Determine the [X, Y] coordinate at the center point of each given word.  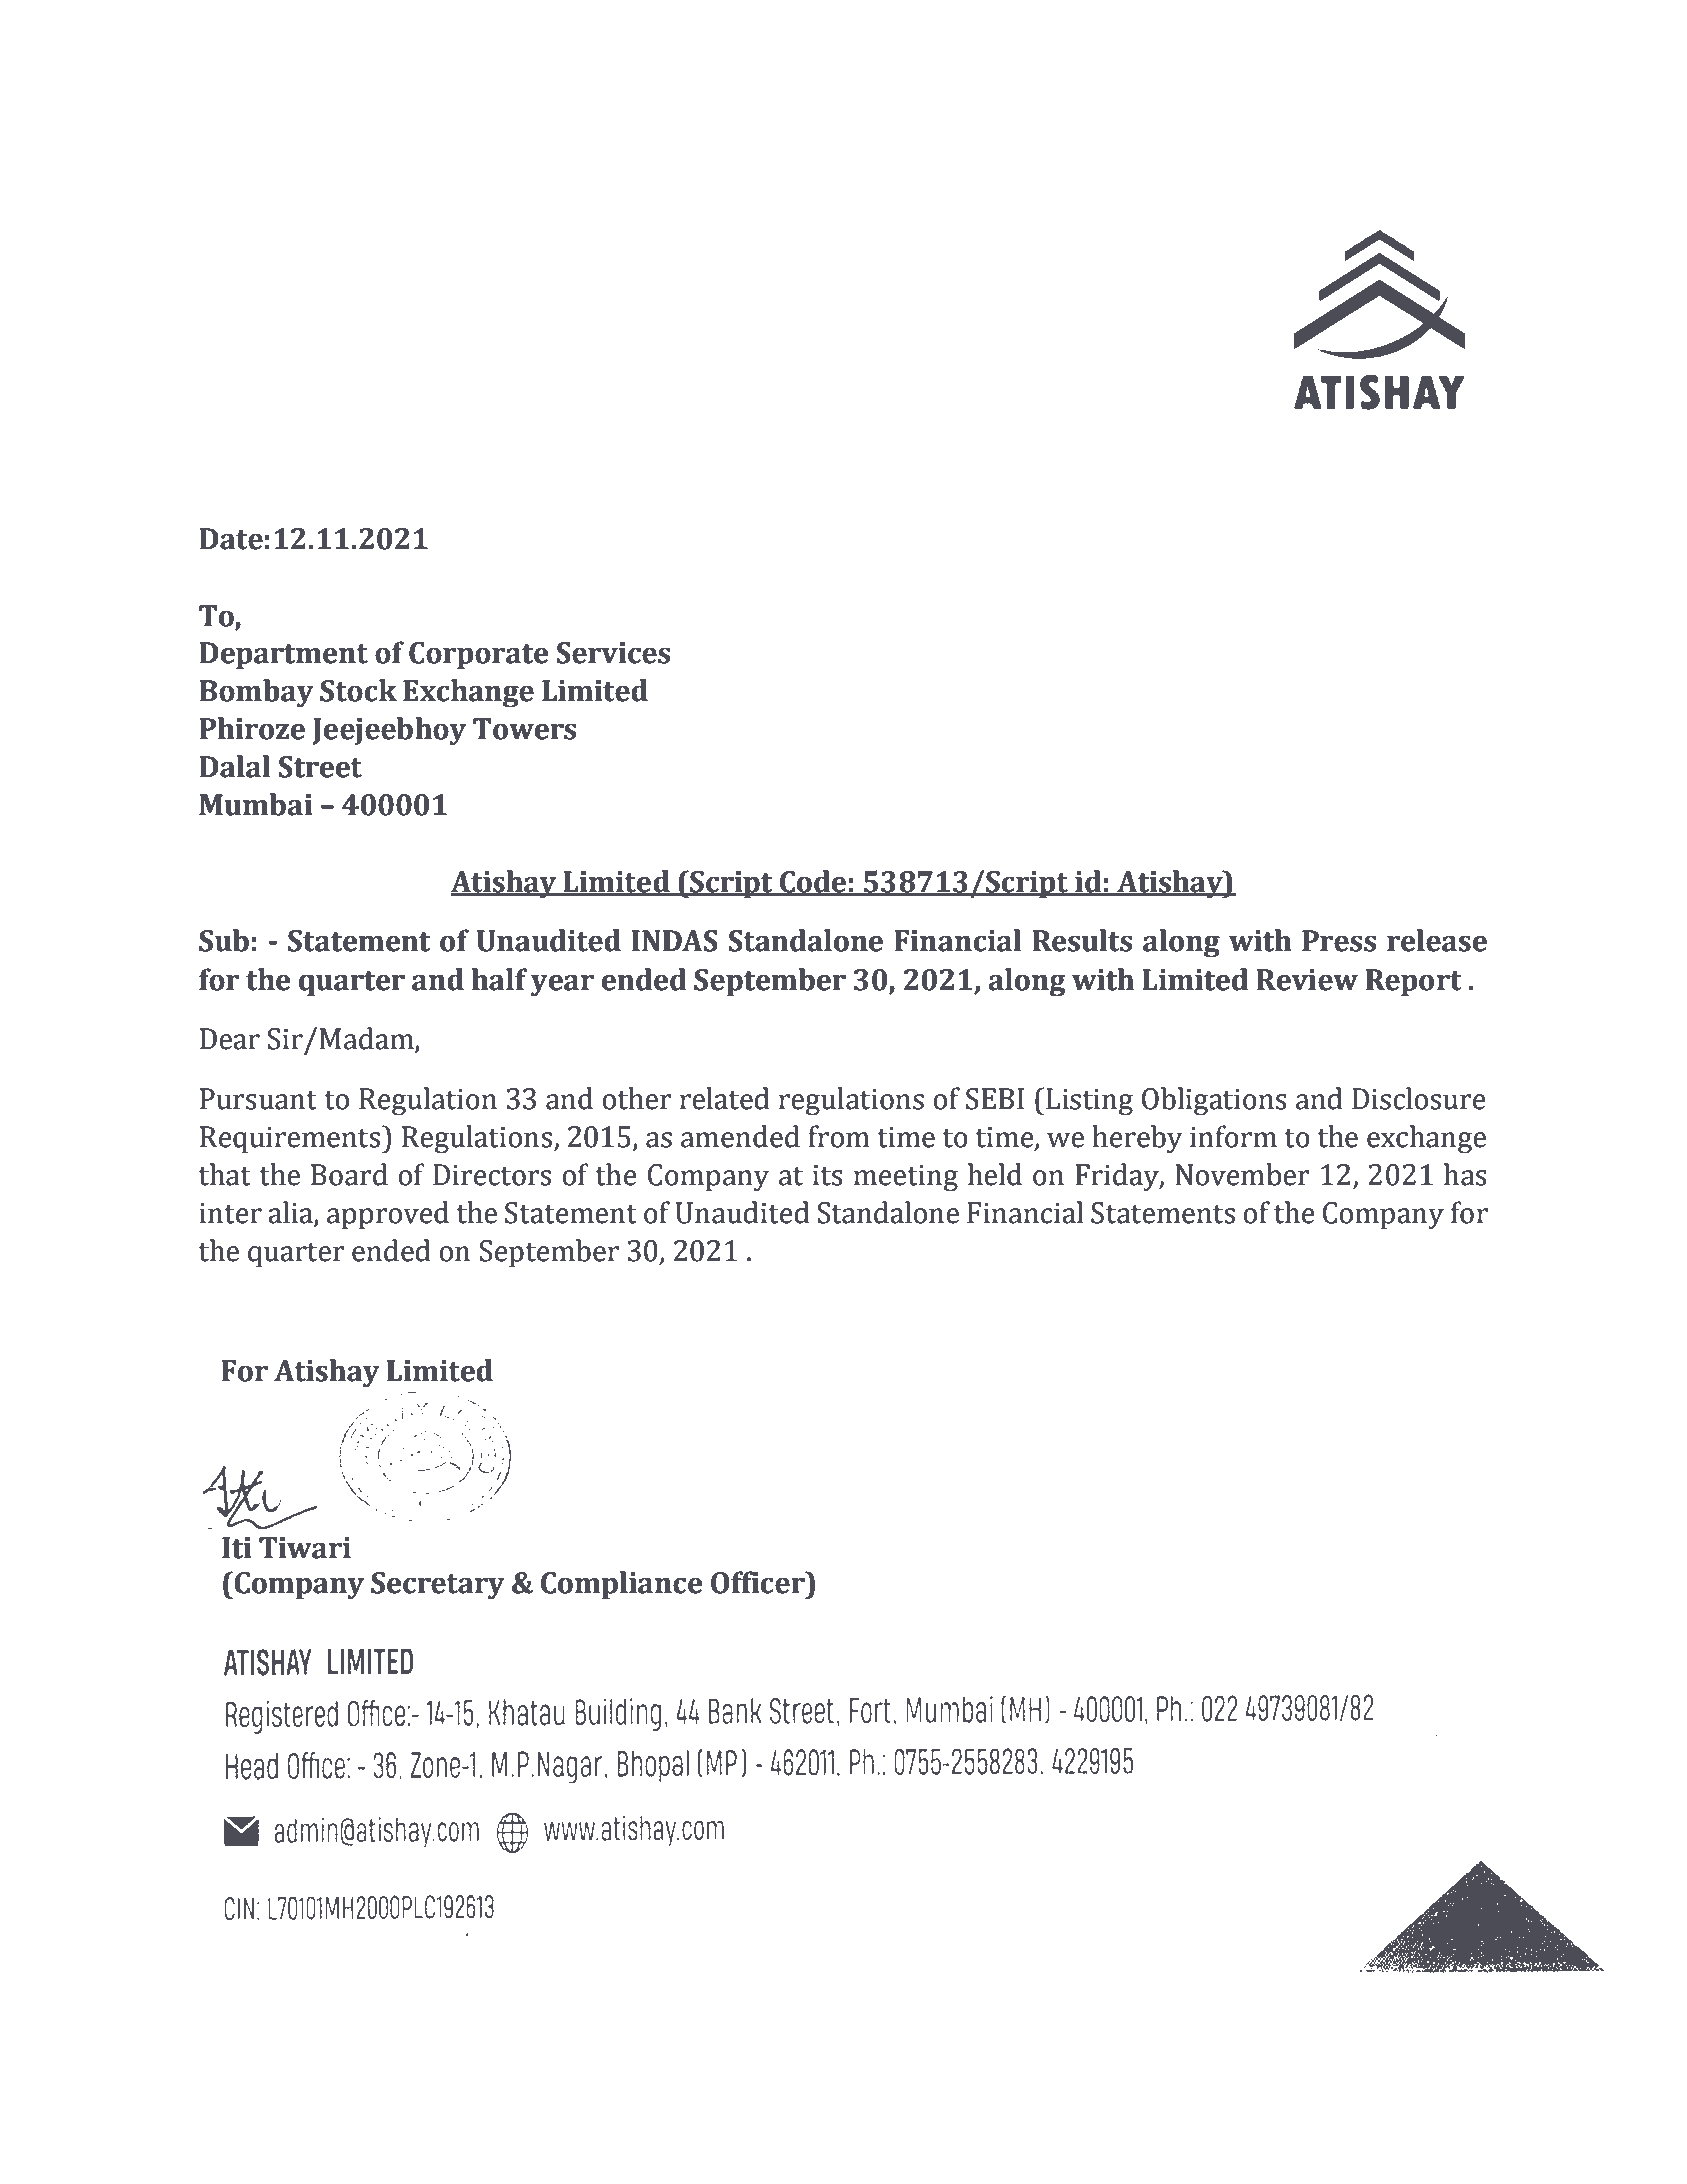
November [1242, 1174]
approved [388, 1215]
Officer [759, 1582]
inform [1233, 1136]
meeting [906, 1178]
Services [613, 653]
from [839, 1136]
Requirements [291, 1139]
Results [1082, 940]
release [1437, 940]
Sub [224, 940]
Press [1339, 941]
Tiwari [305, 1548]
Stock [358, 690]
